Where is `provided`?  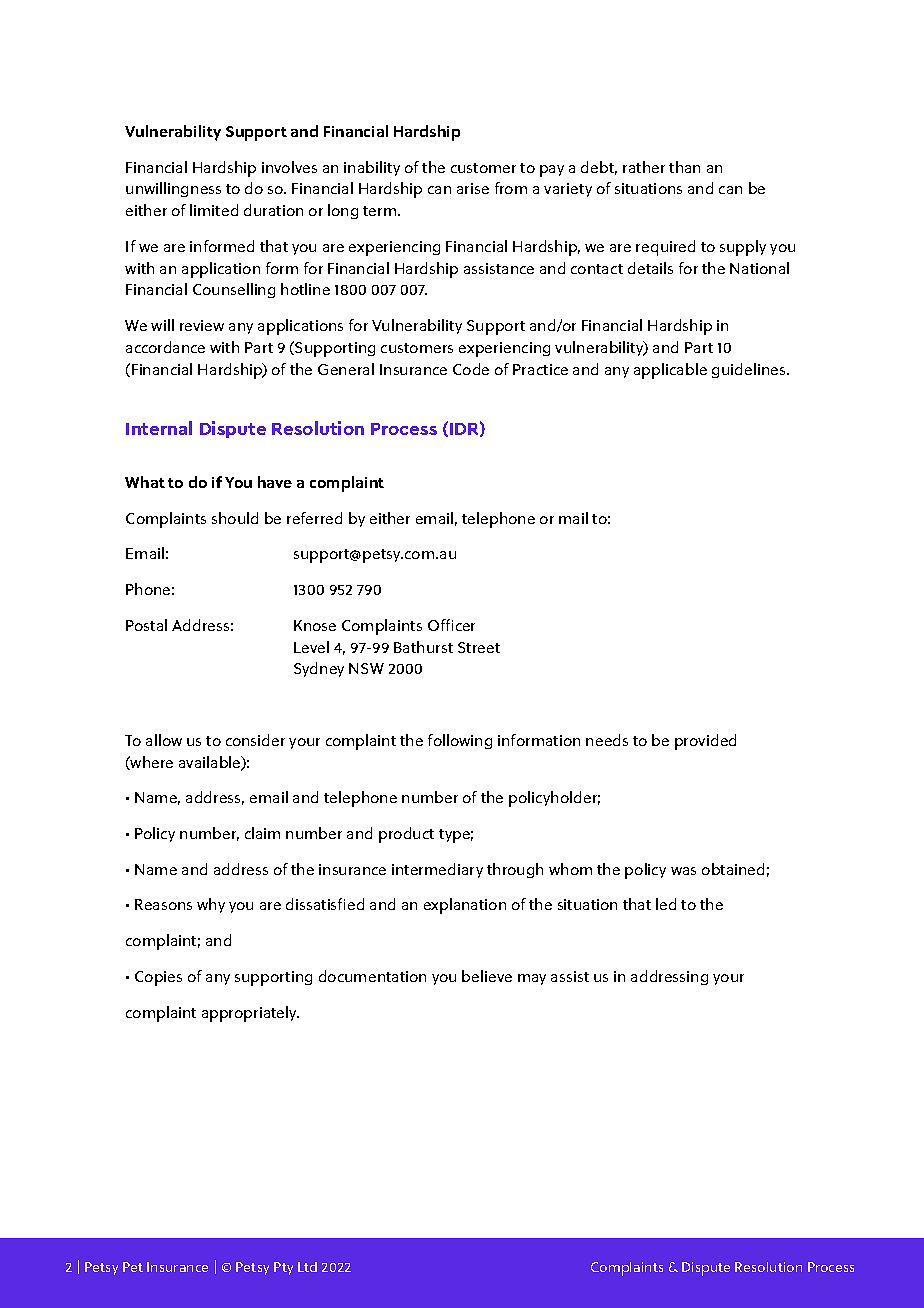
provided is located at coordinates (705, 742).
